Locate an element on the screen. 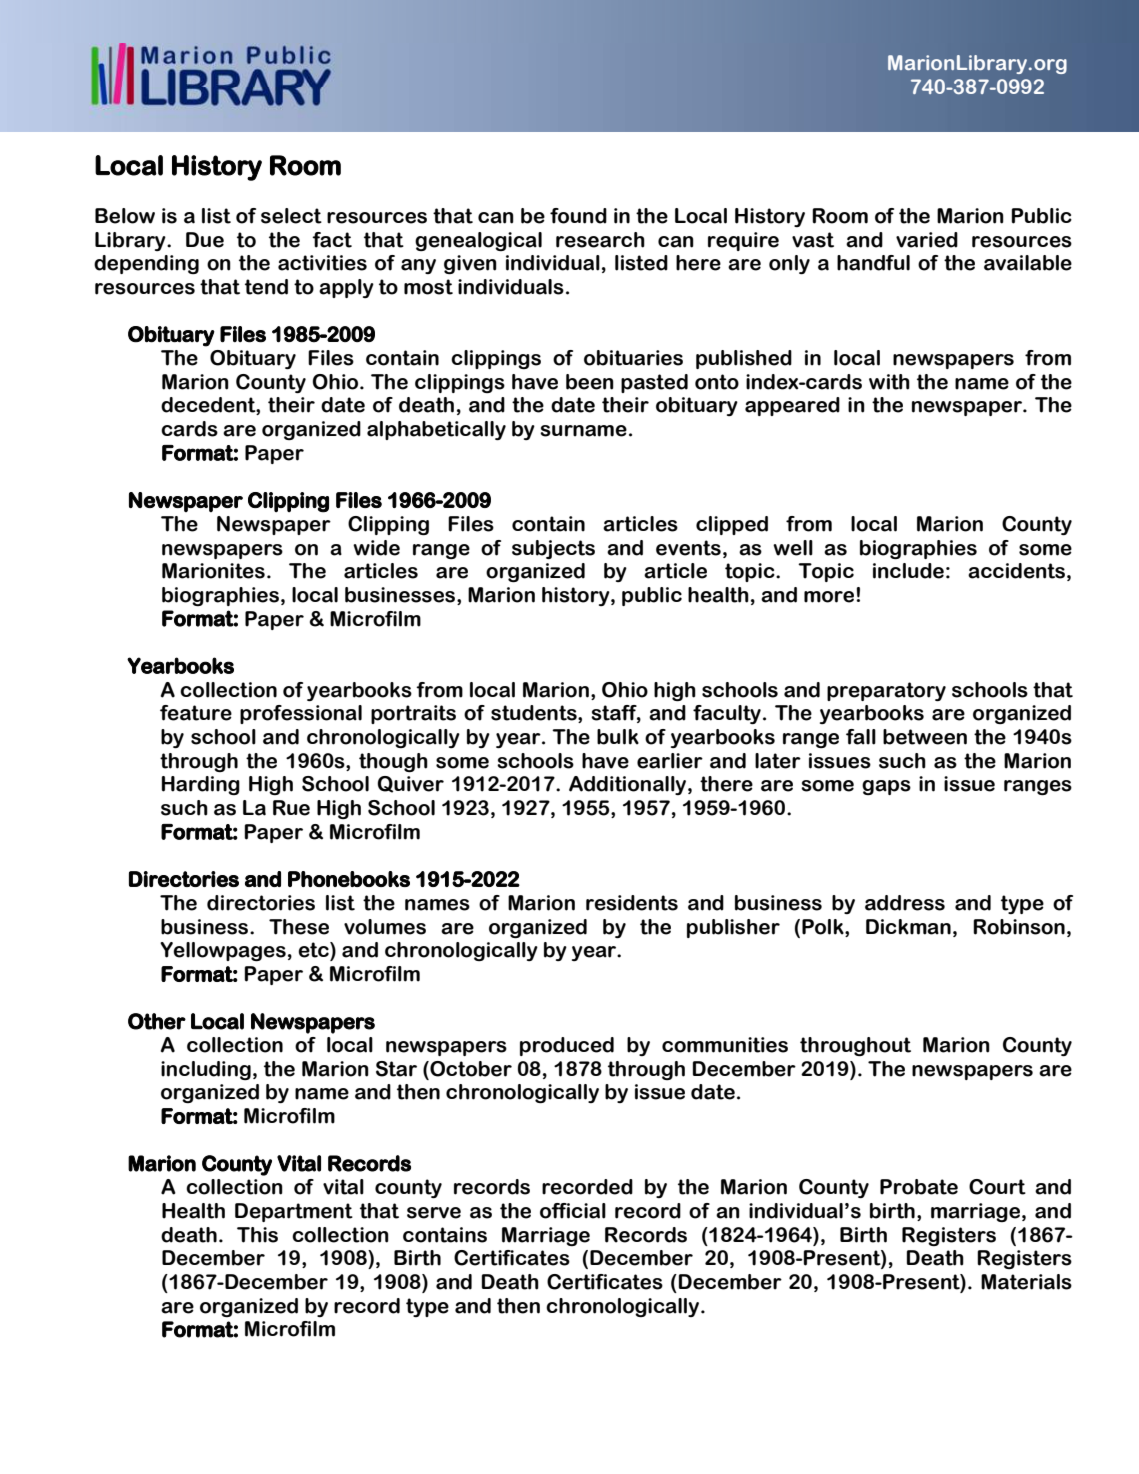 The height and width of the screenshot is (1474, 1139). include is located at coordinates (908, 571).
